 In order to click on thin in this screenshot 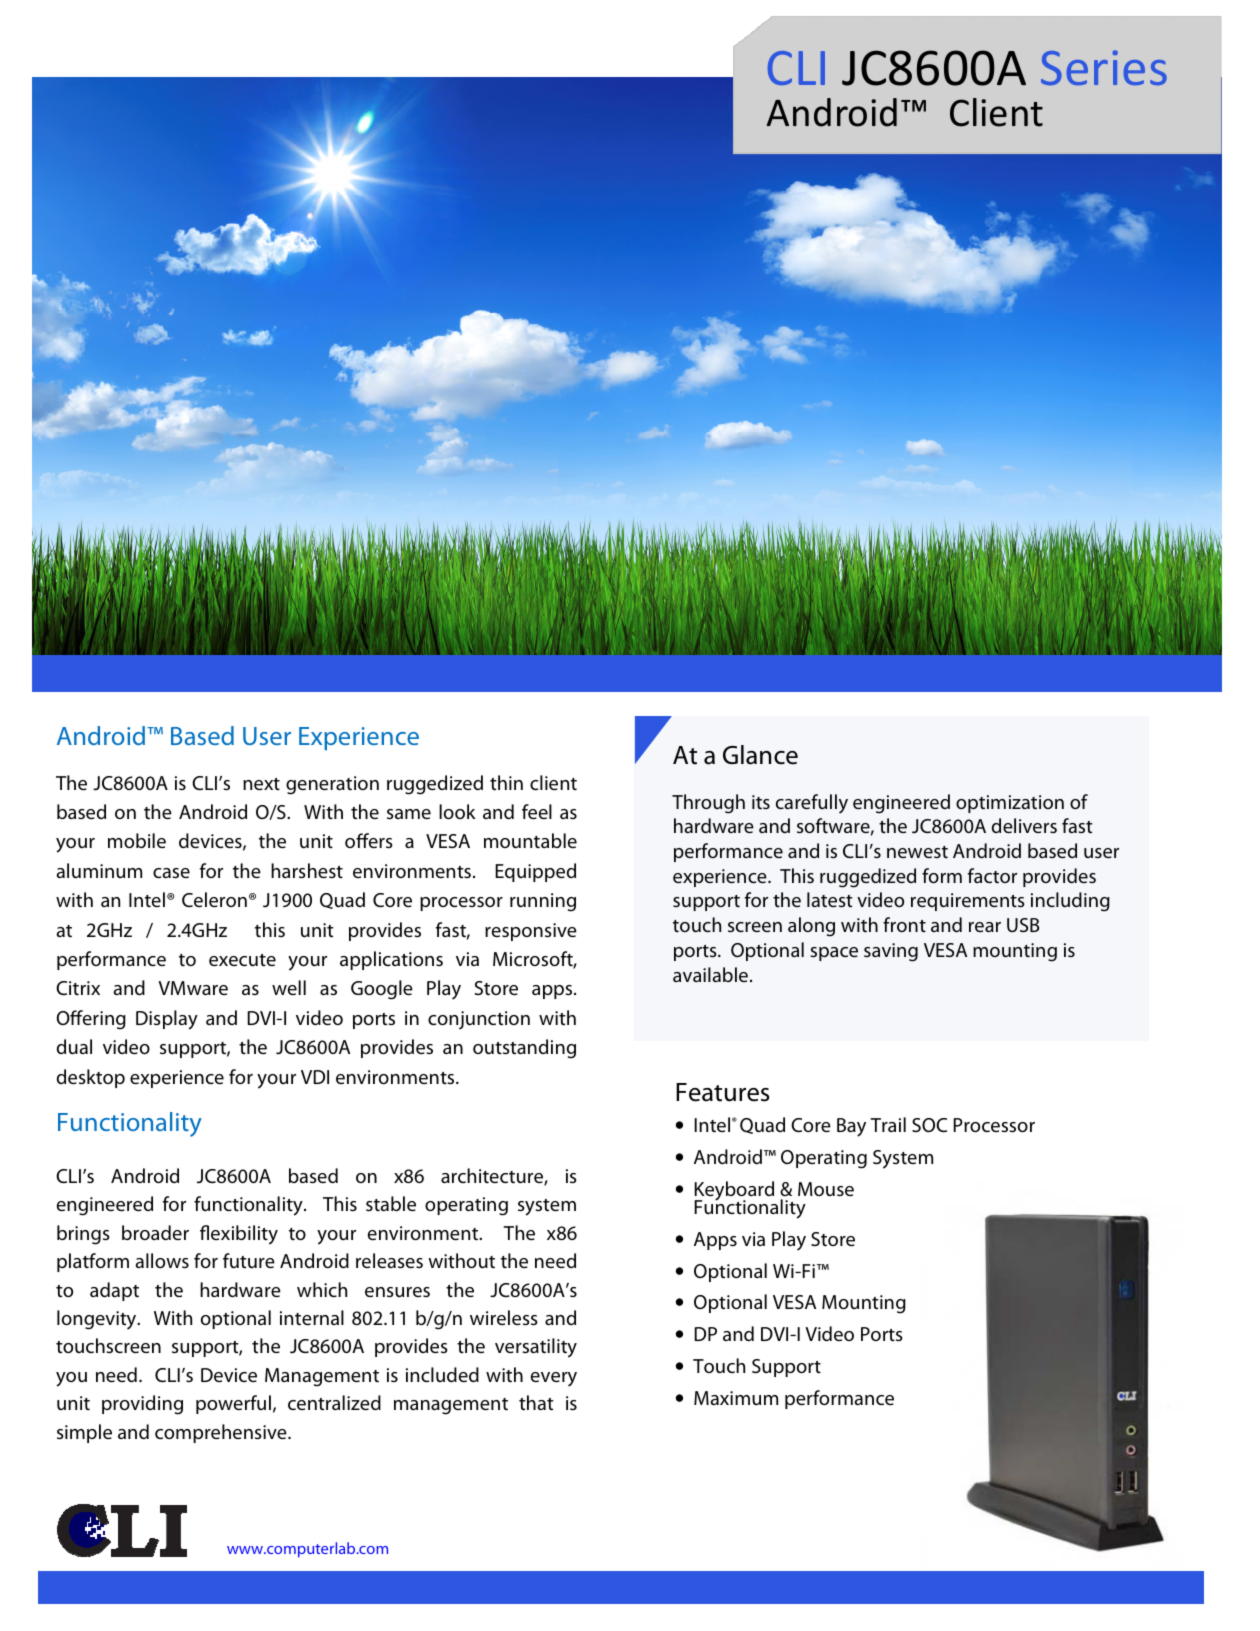, I will do `click(506, 783)`.
